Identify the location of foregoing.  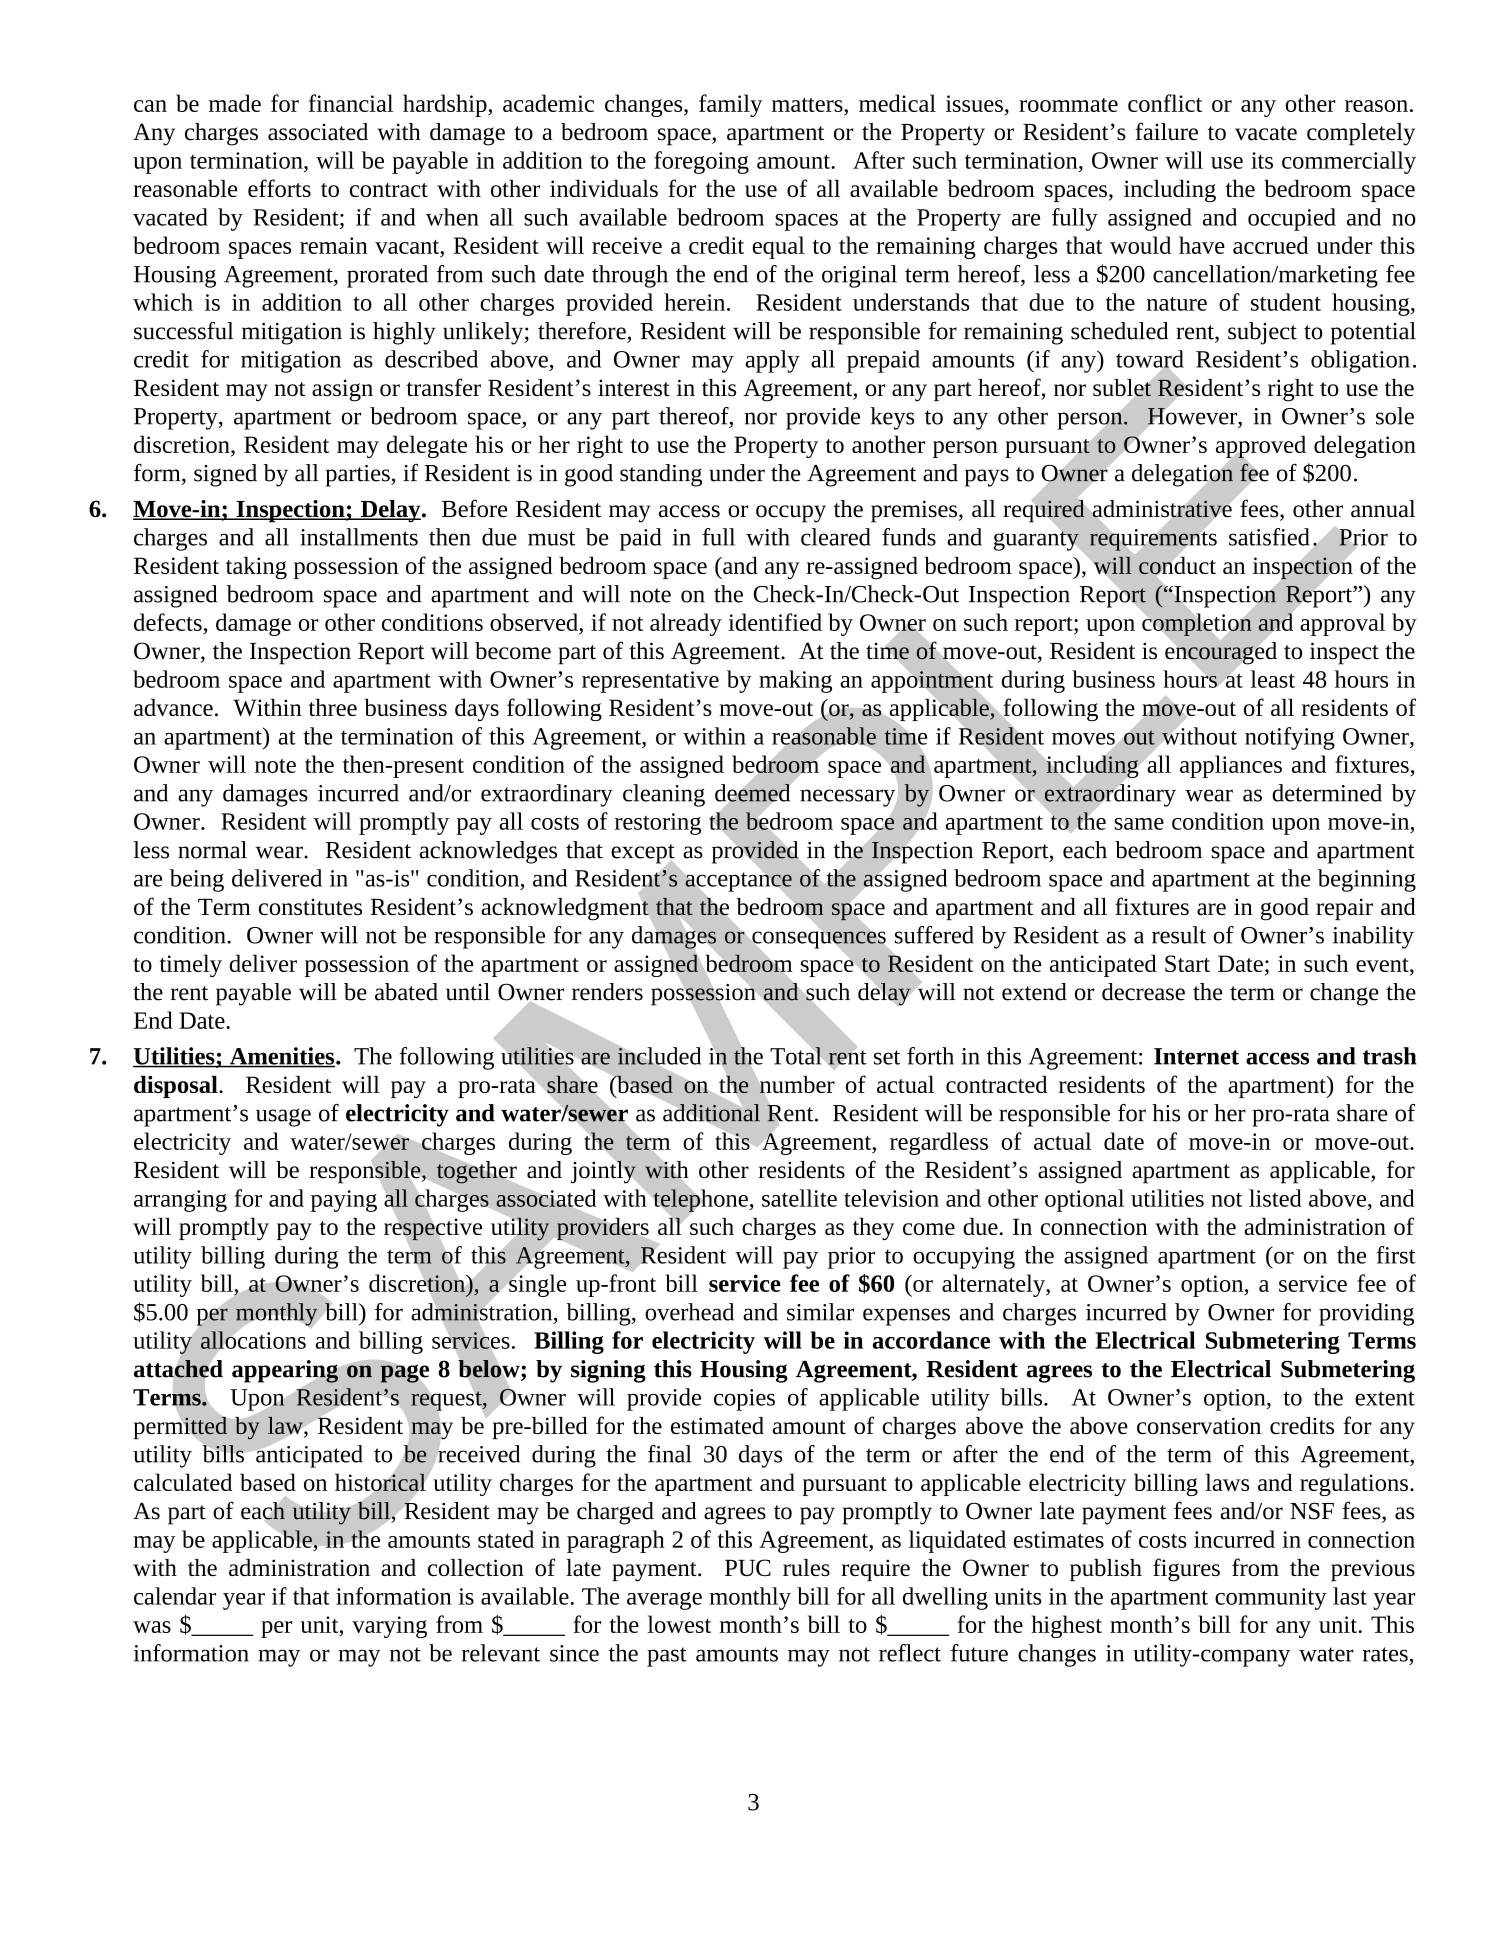
(701, 162).
